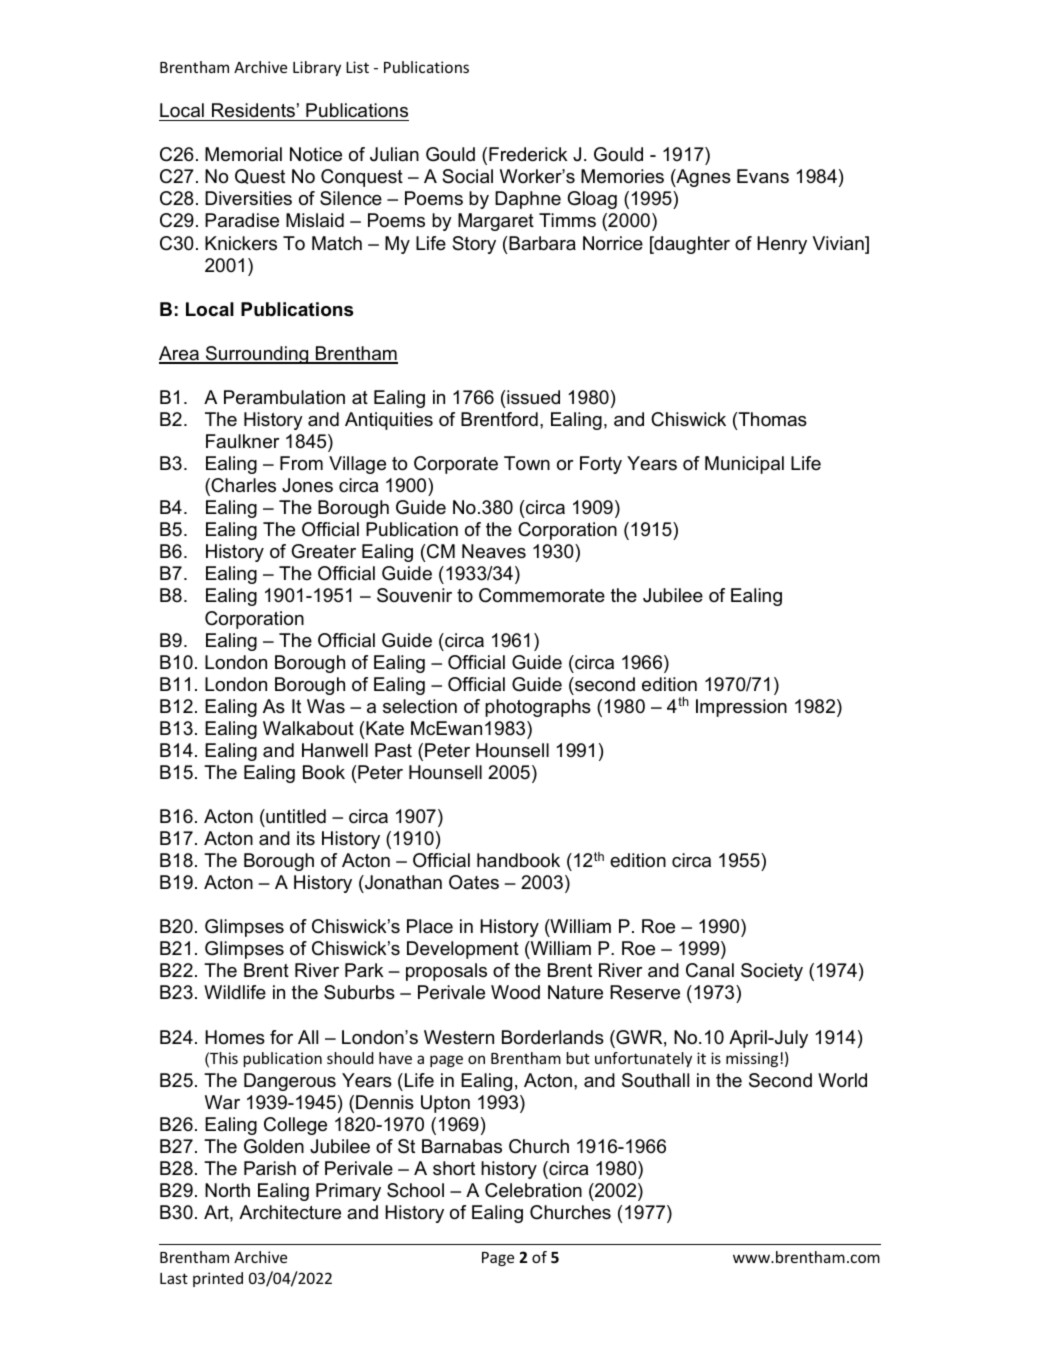 The width and height of the image is (1041, 1347). I want to click on Evans, so click(763, 176).
